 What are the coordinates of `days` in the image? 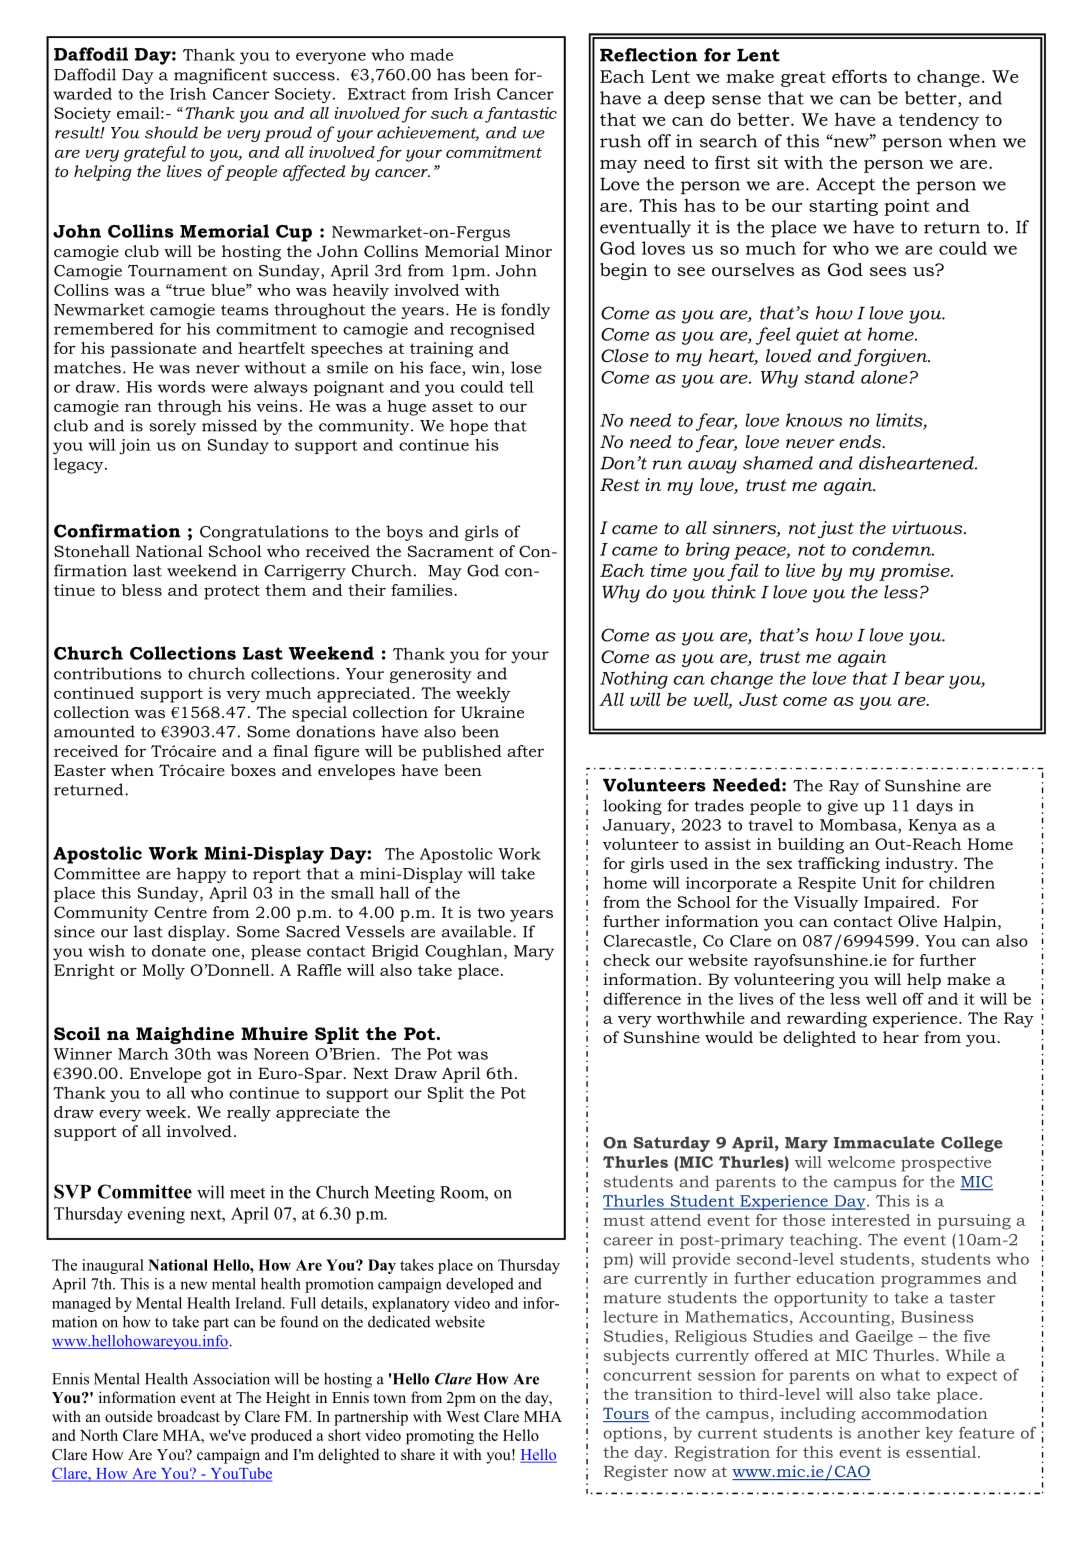 It's located at (934, 807).
